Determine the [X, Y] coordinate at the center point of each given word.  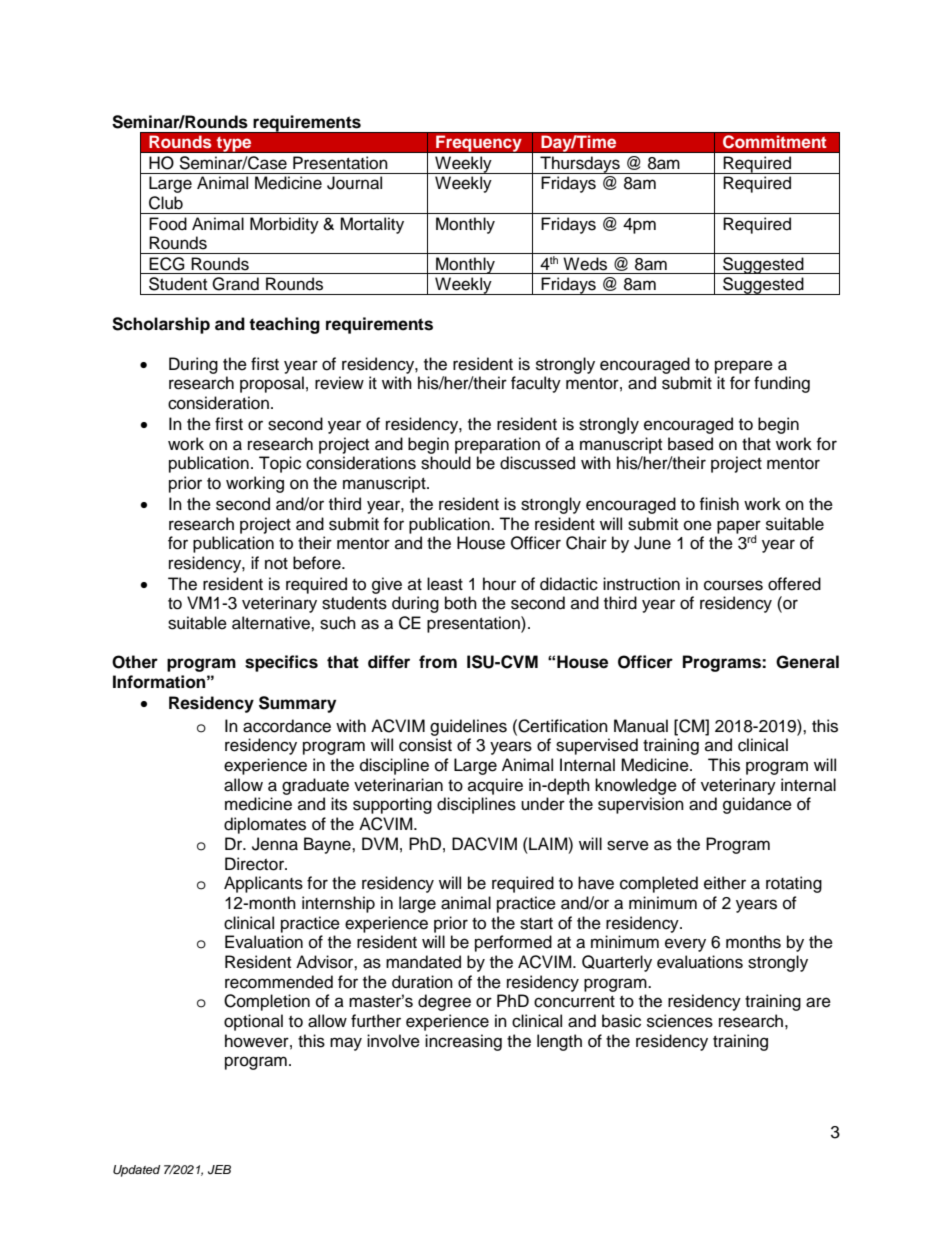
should [446, 463]
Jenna [275, 844]
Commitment [774, 142]
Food [168, 224]
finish [719, 504]
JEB [219, 1170]
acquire [495, 786]
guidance [757, 805]
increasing [463, 1042]
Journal [354, 183]
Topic [280, 464]
